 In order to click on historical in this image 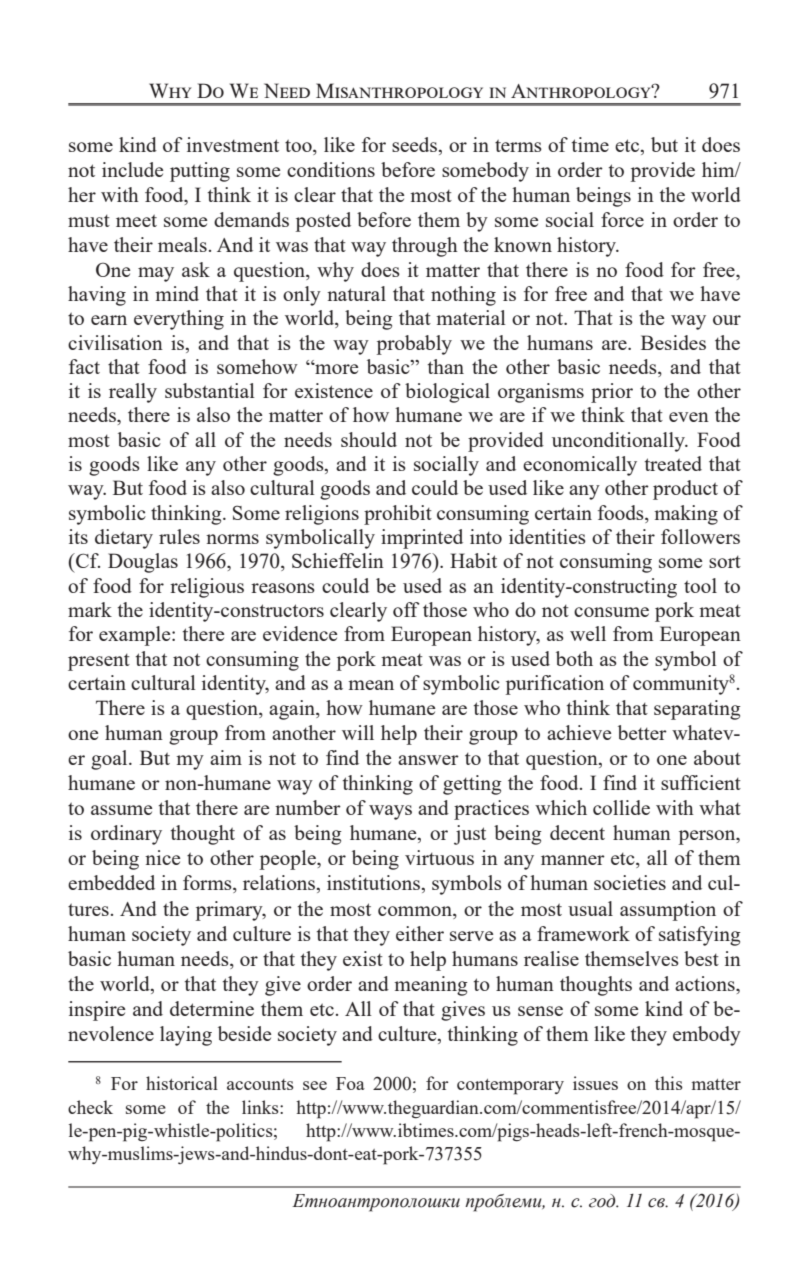, I will do `click(182, 1083)`.
